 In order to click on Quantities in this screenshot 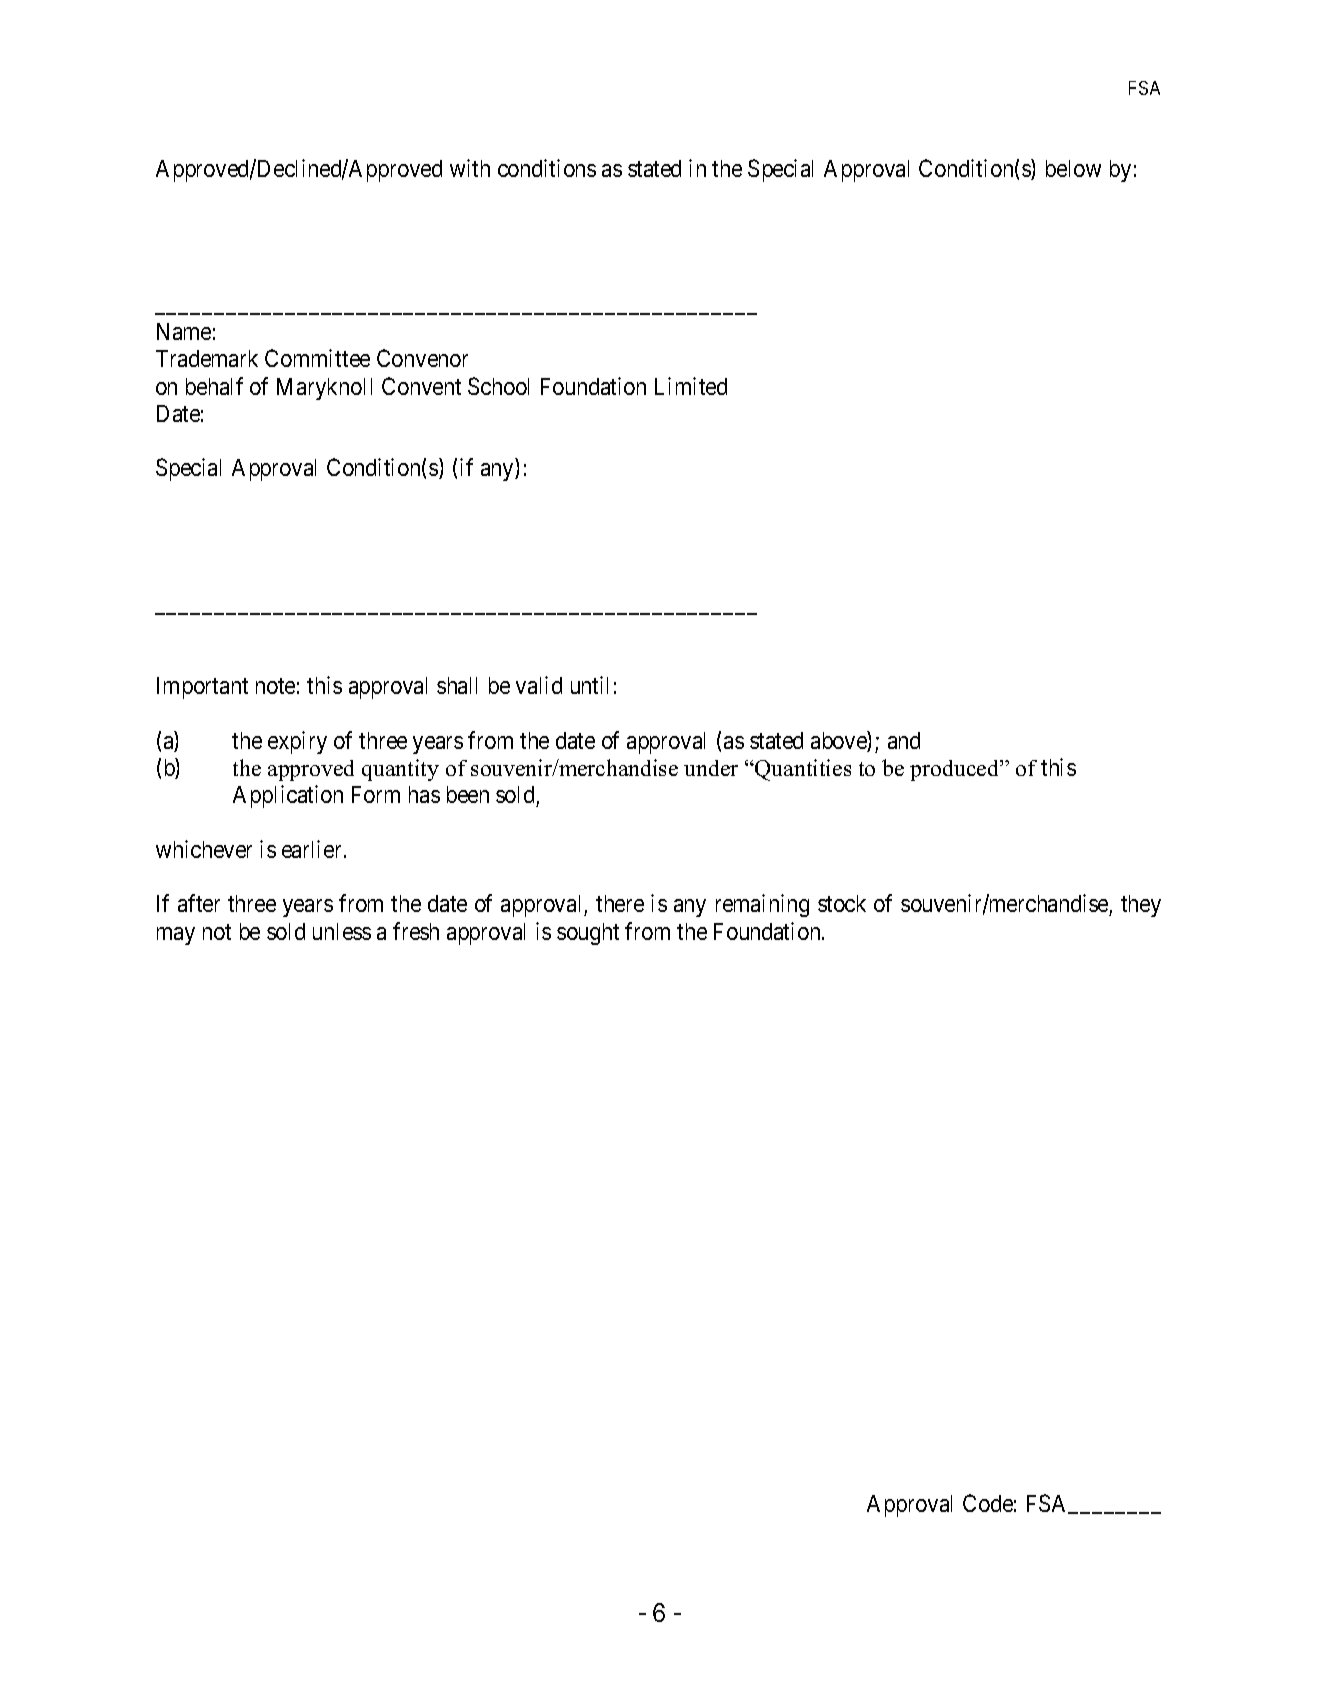, I will do `click(802, 770)`.
